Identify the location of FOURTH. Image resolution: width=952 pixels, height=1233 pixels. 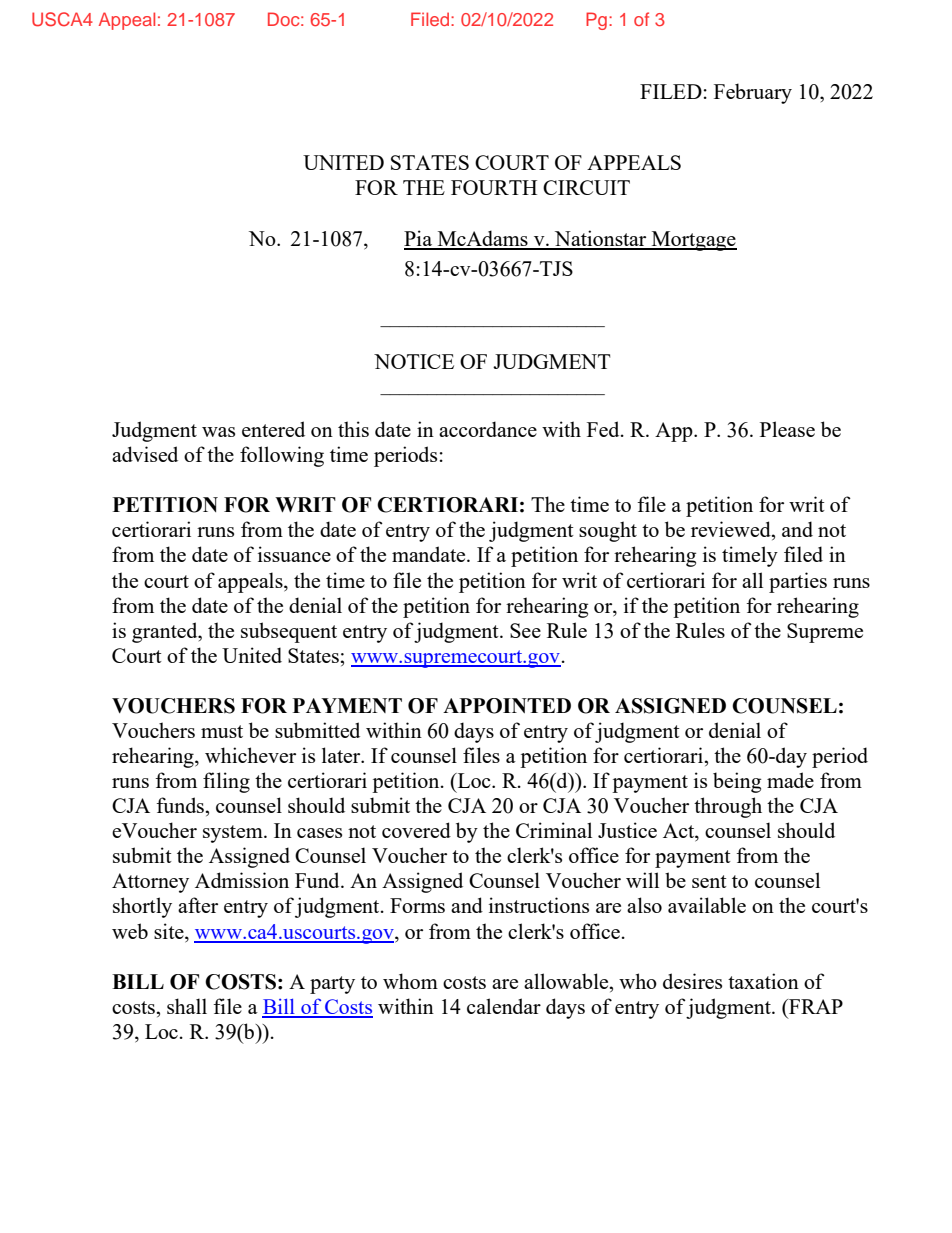
(494, 187).
